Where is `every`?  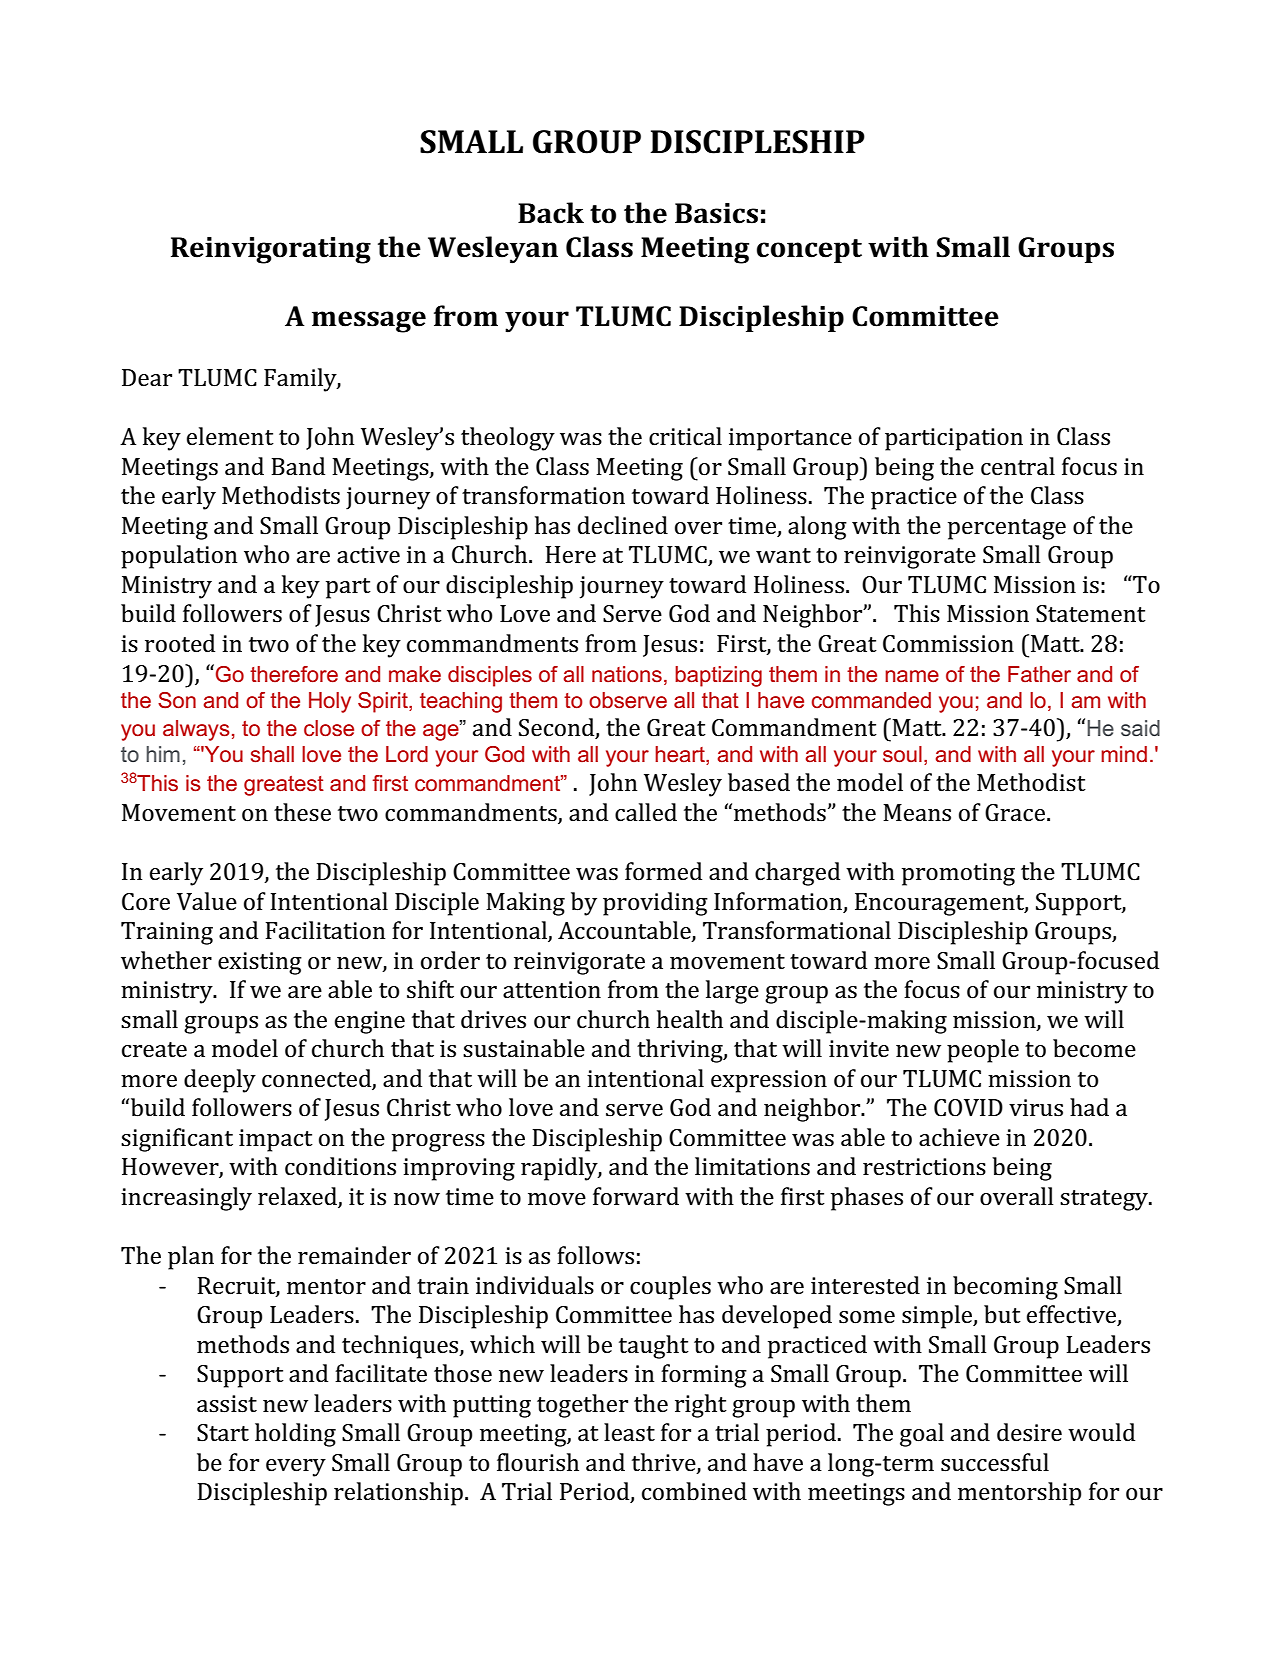 every is located at coordinates (296, 1468).
